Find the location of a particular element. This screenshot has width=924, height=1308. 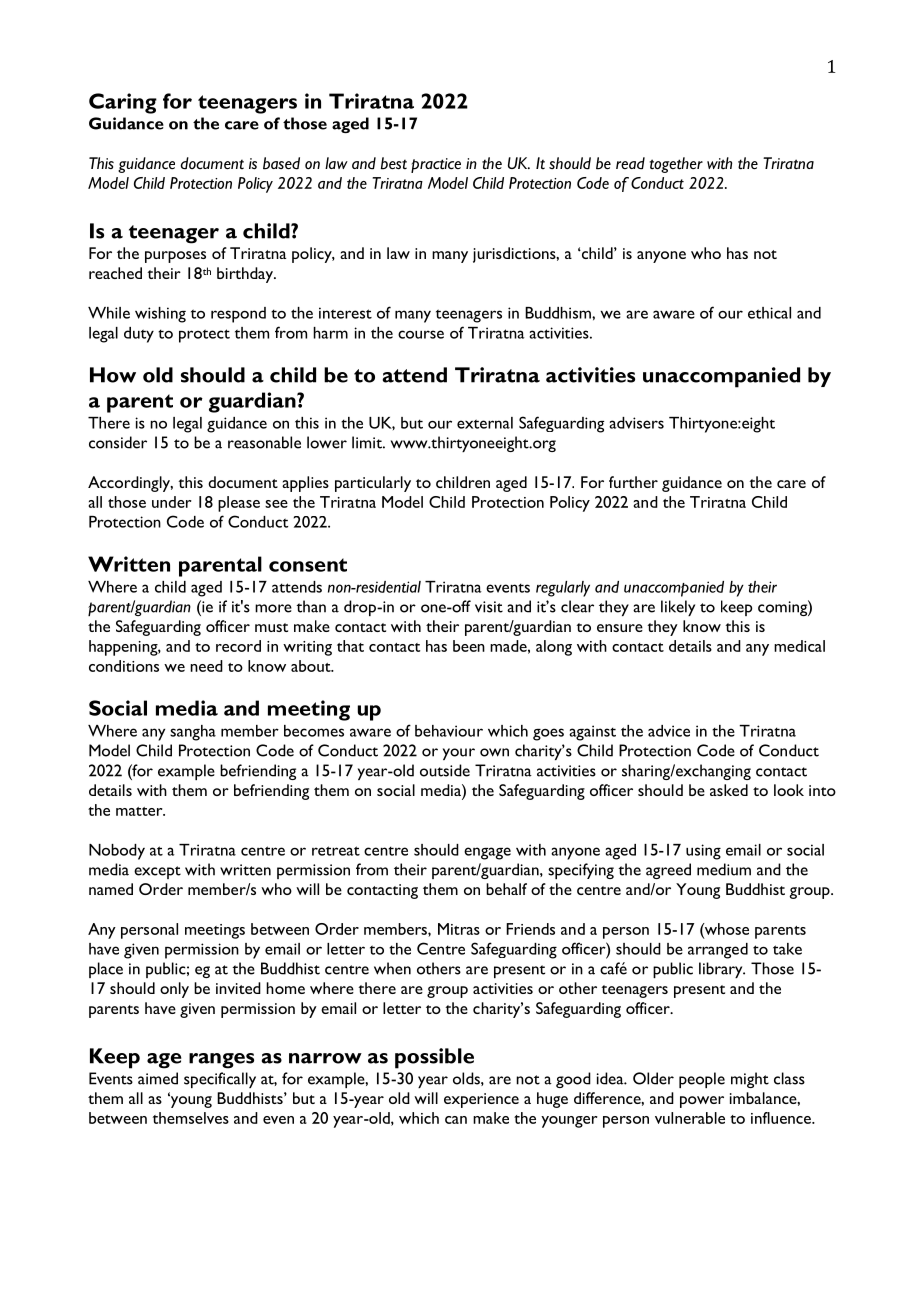

outside is located at coordinates (445, 770).
